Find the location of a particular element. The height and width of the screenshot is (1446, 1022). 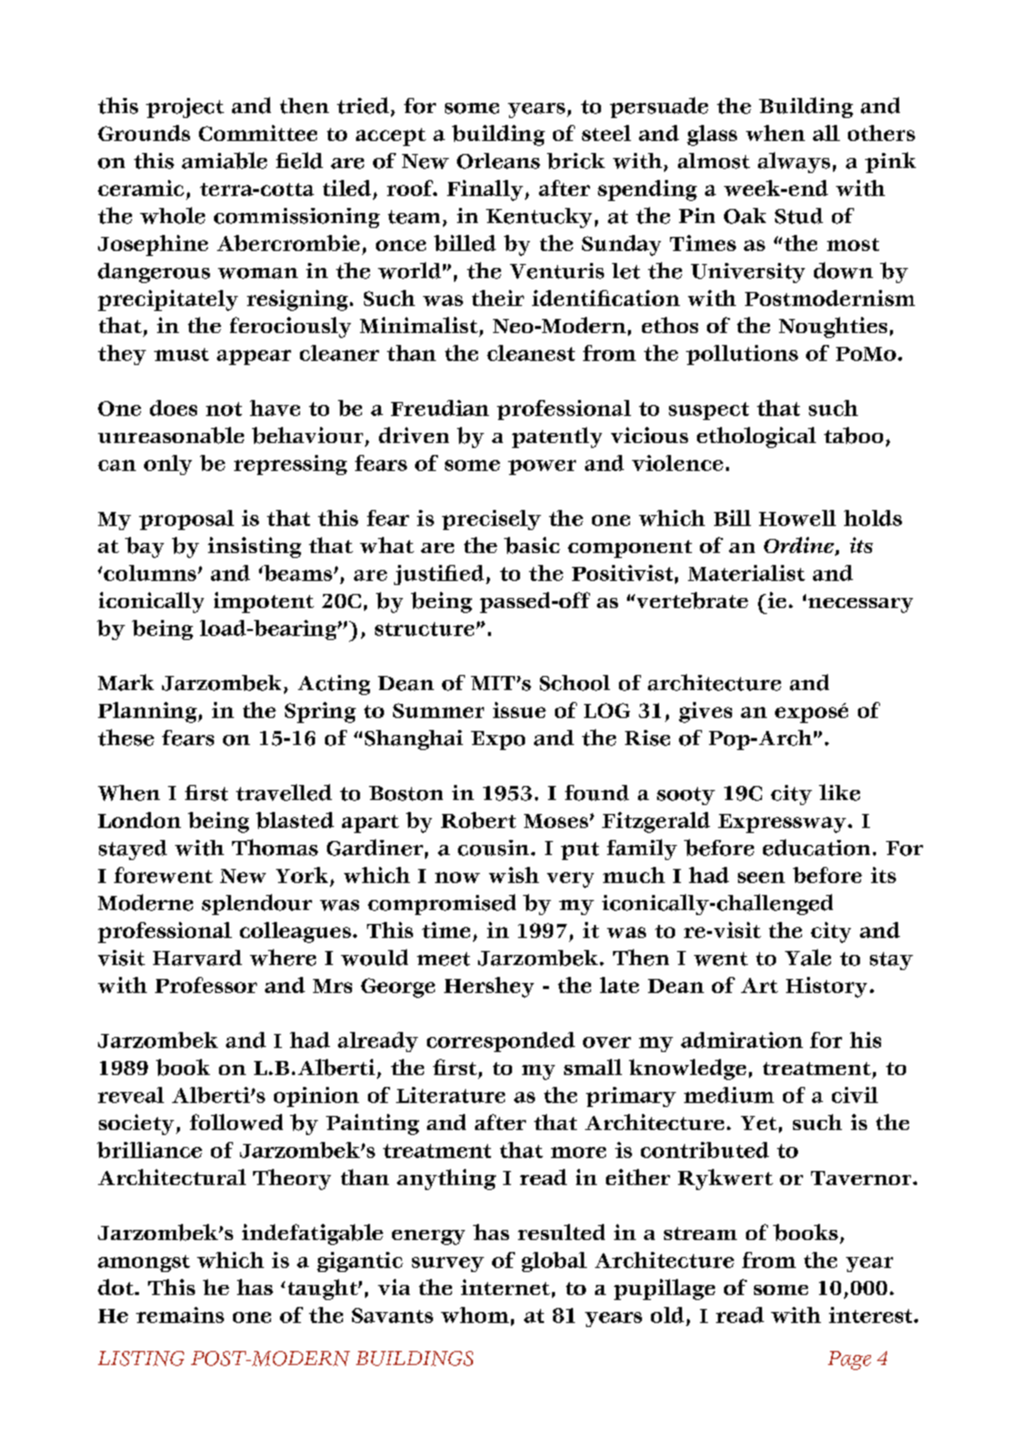

Orleans is located at coordinates (498, 161).
